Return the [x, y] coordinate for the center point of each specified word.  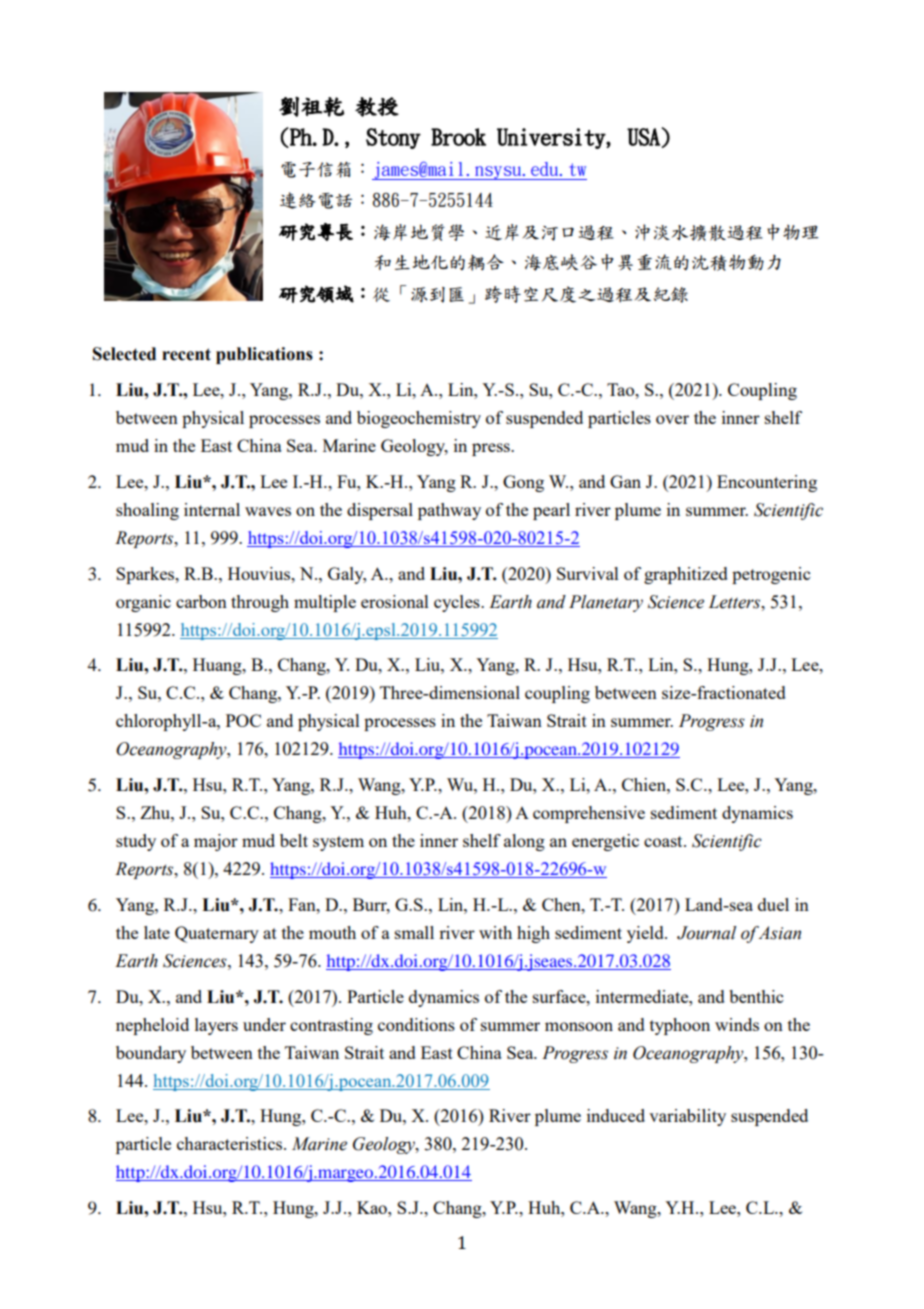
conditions [416, 1024]
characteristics [231, 1143]
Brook [458, 137]
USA [644, 138]
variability [687, 1117]
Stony [393, 138]
